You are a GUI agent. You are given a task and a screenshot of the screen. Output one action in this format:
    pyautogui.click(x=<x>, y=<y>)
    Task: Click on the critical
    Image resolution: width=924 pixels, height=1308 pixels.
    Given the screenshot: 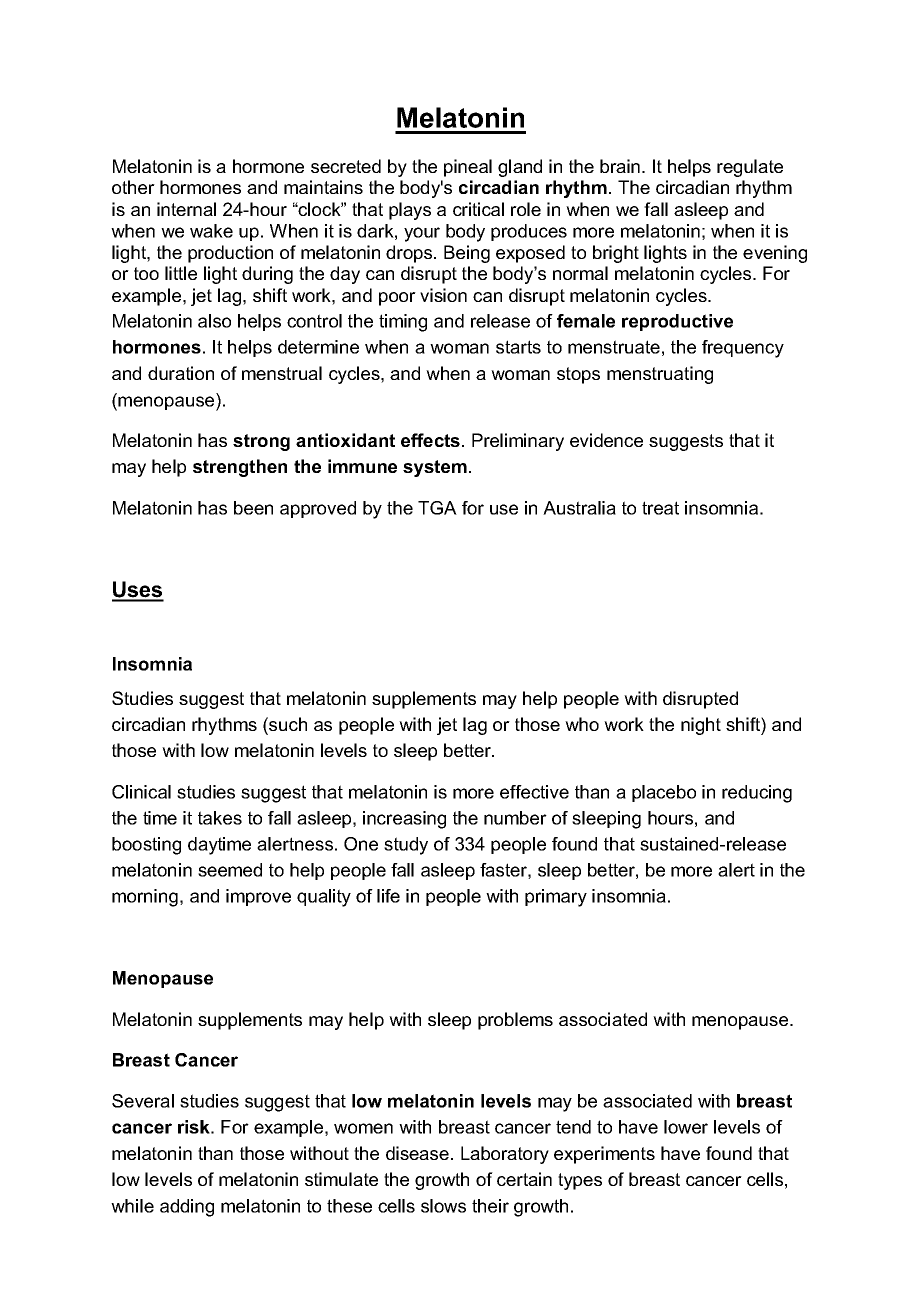 What is the action you would take?
    pyautogui.click(x=478, y=209)
